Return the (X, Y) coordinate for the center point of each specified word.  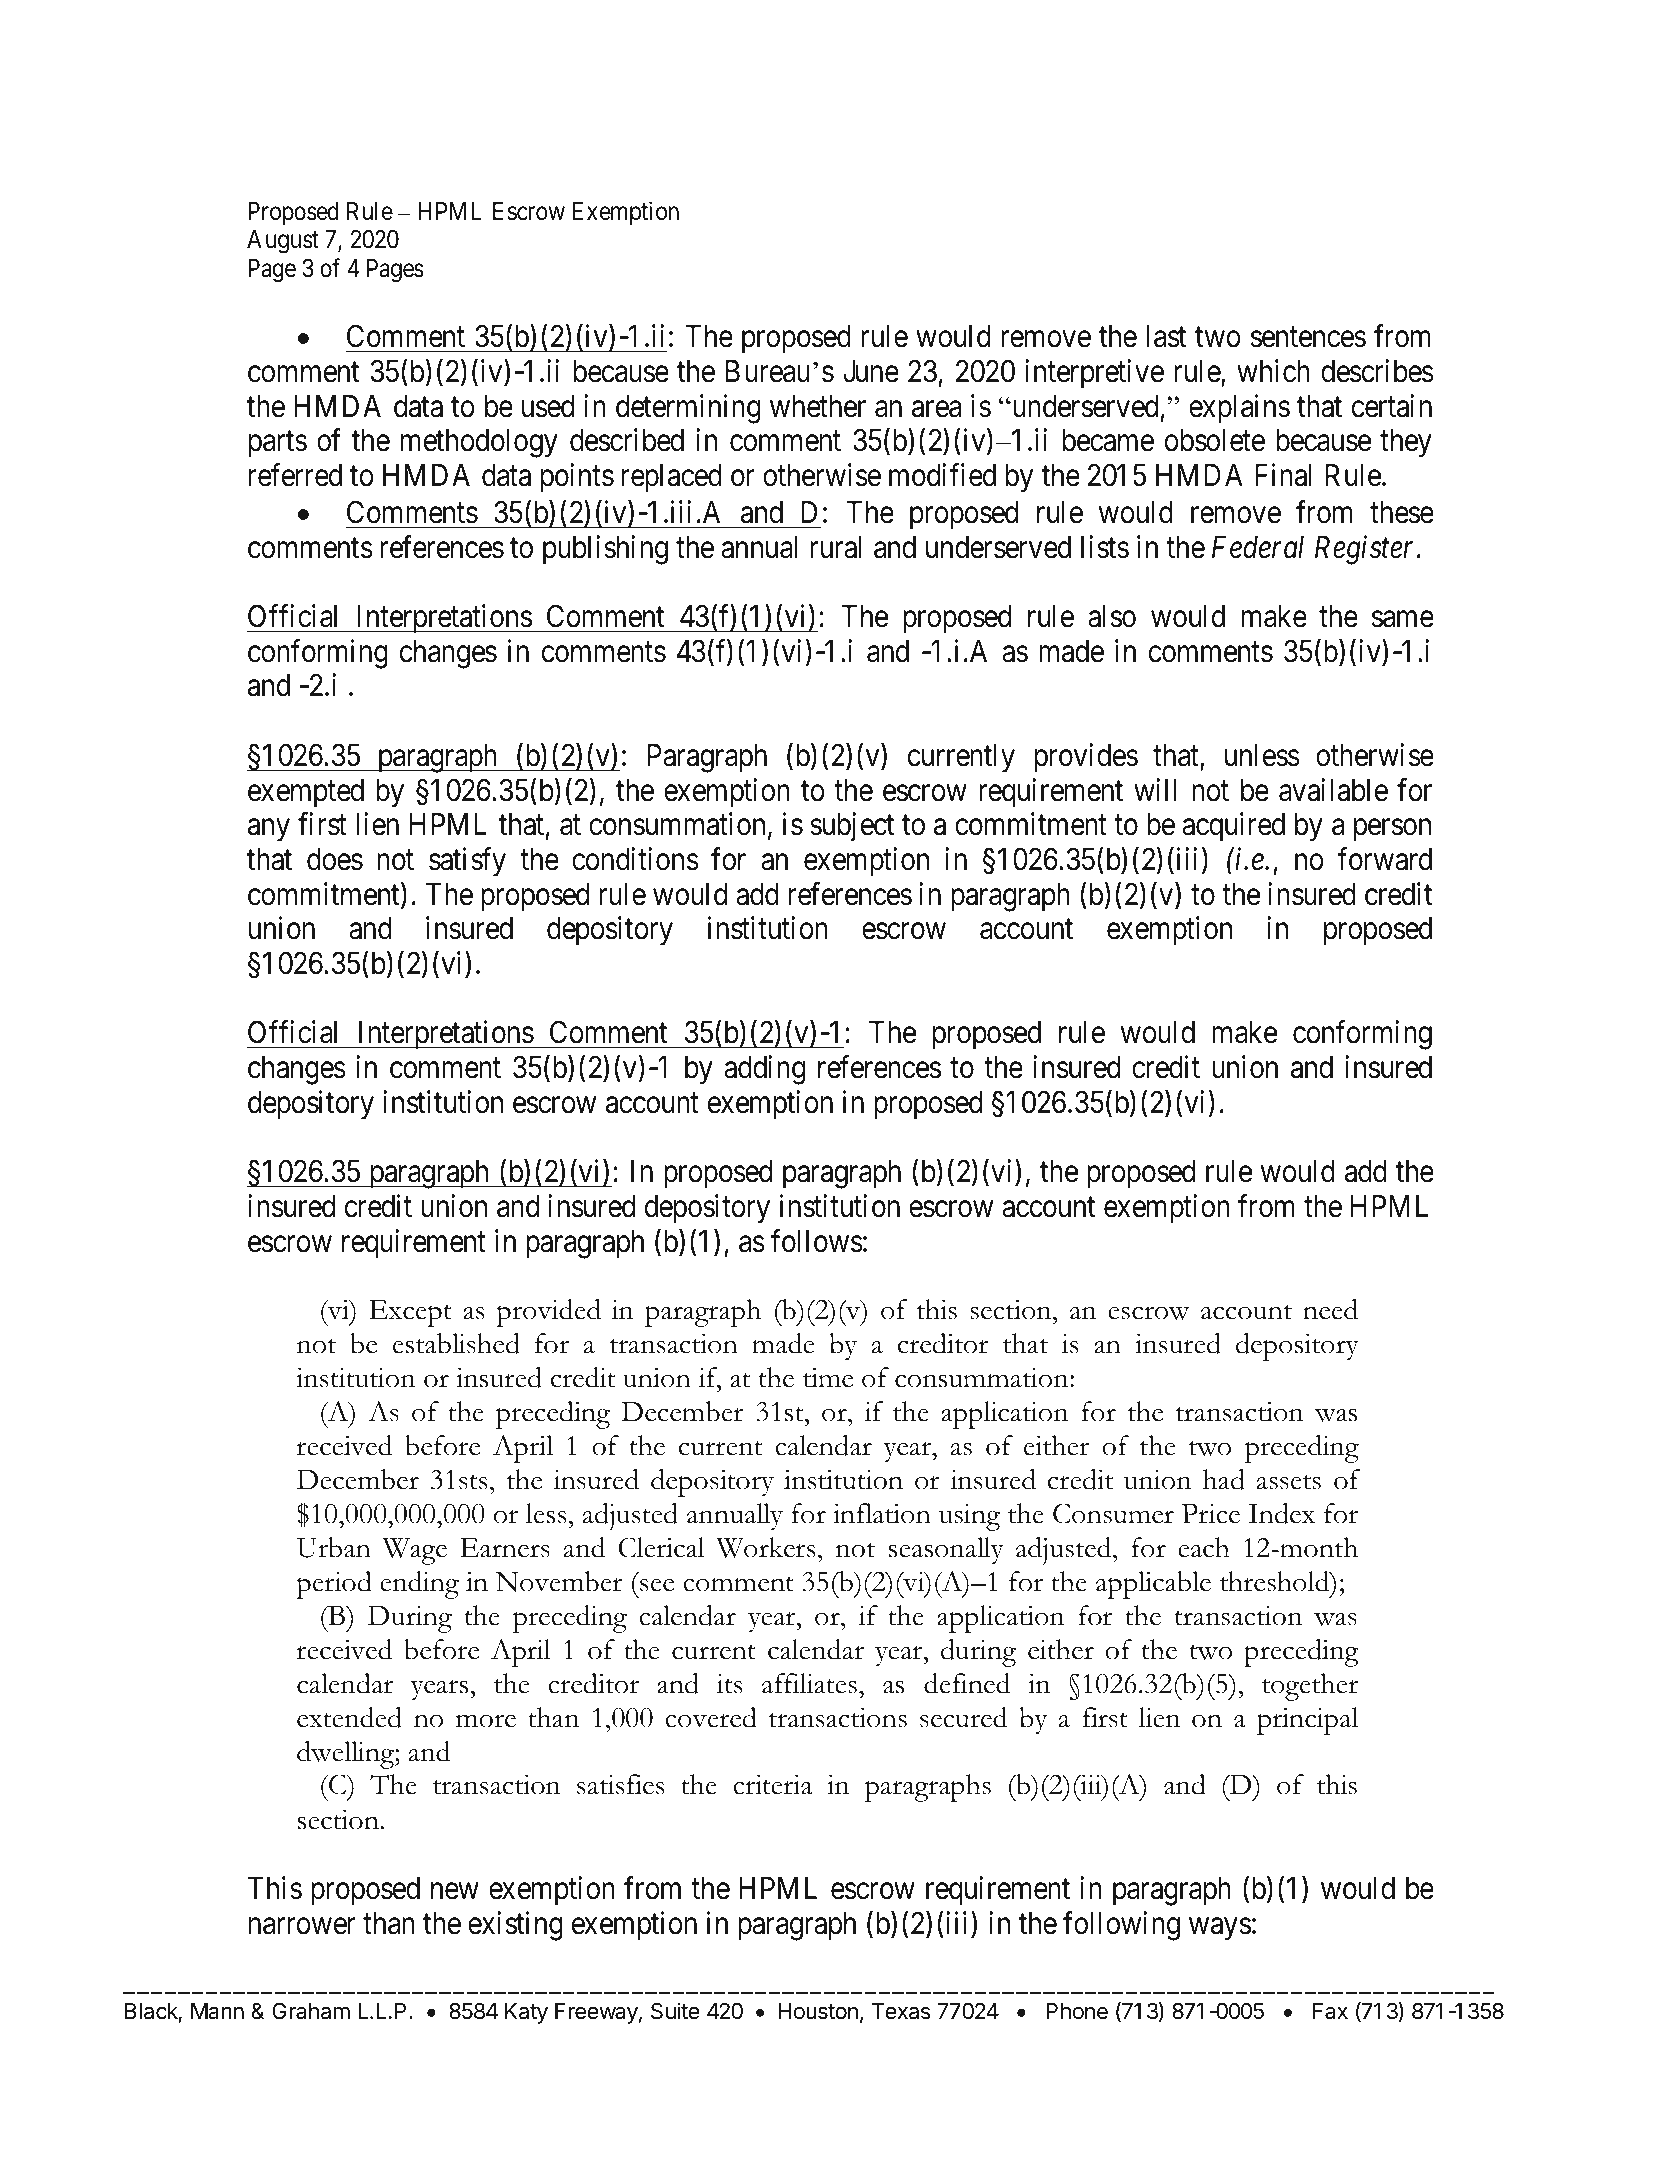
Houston (818, 2011)
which (1273, 371)
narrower (302, 1926)
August (283, 242)
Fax (1330, 2011)
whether (818, 406)
